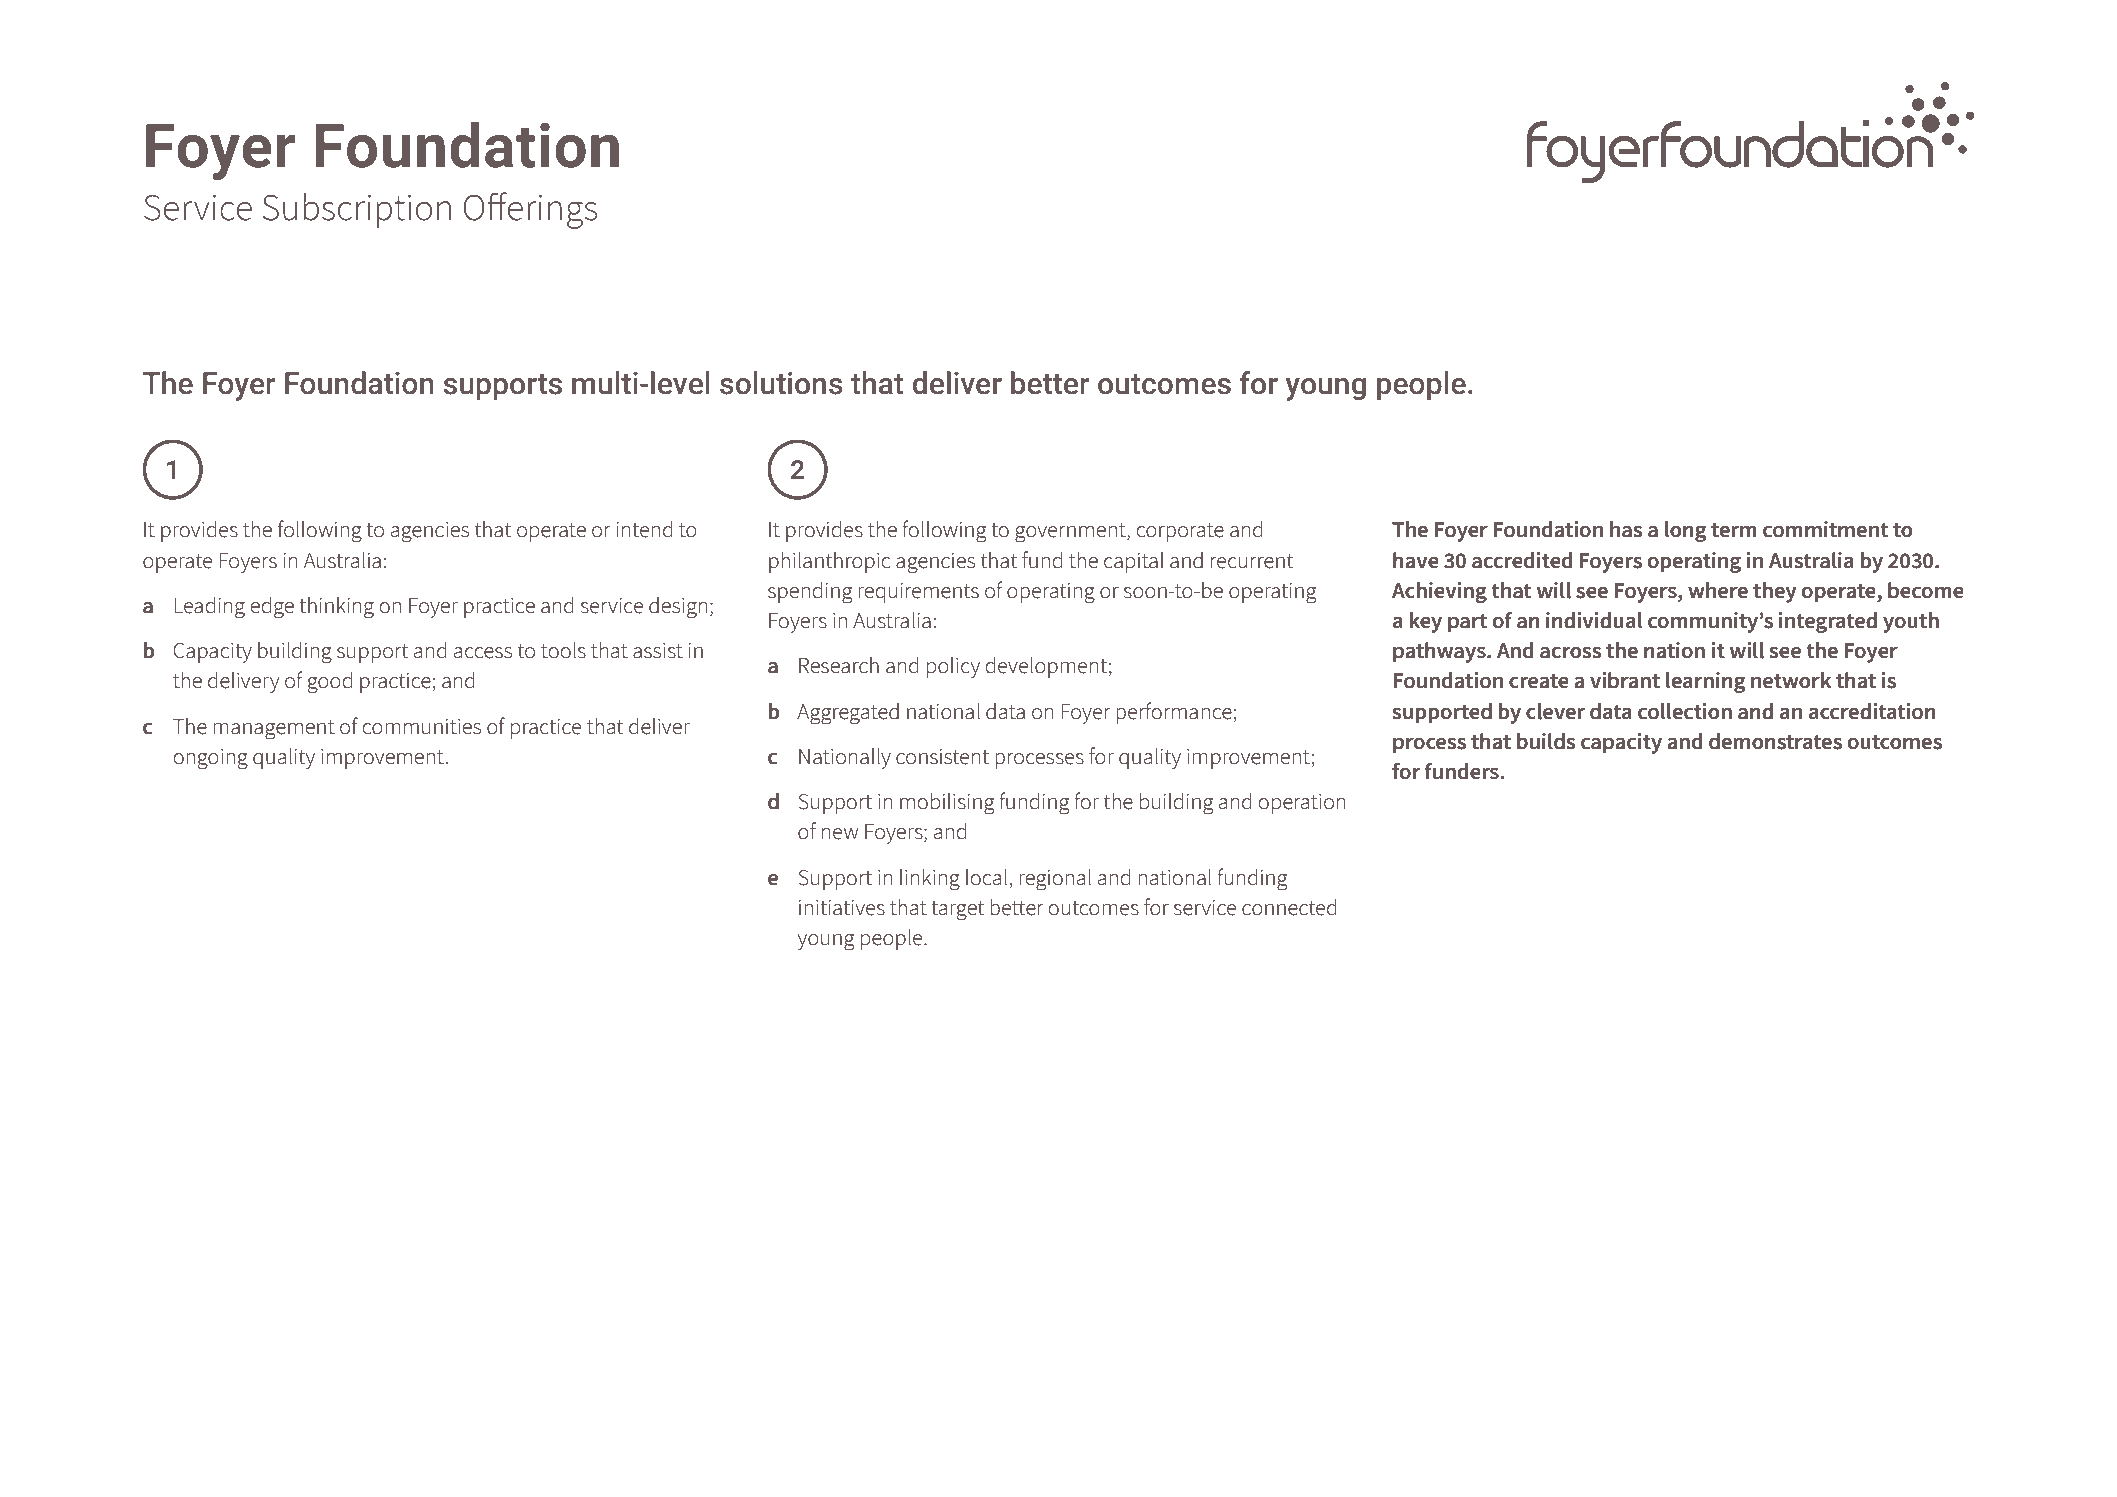 This screenshot has height=1497, width=2117. Describe the element at coordinates (1071, 533) in the screenshot. I see `government` at that location.
